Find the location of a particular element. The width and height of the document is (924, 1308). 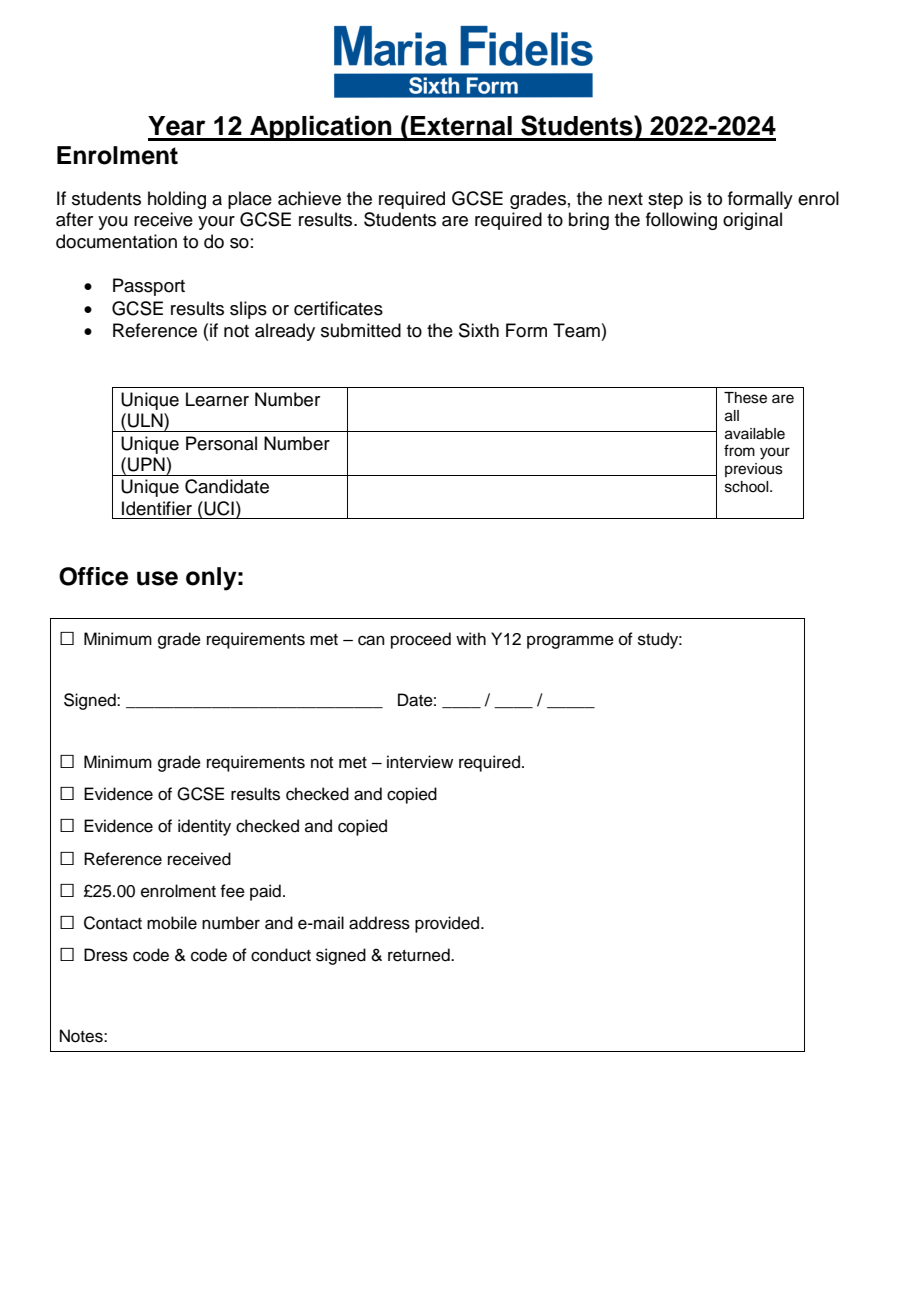

programme is located at coordinates (570, 642).
